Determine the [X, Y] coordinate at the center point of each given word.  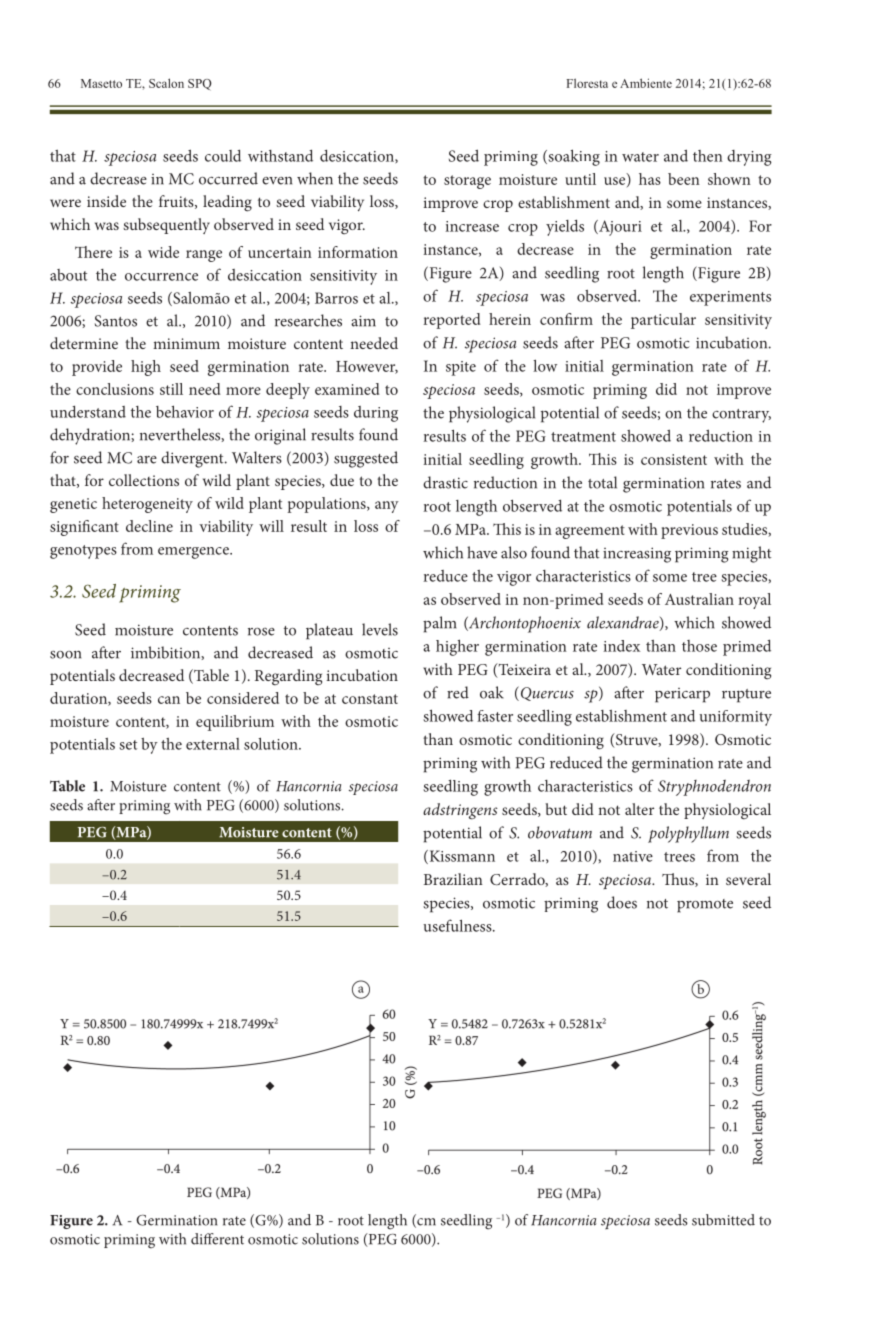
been [684, 179]
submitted [723, 1220]
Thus [679, 880]
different [217, 1239]
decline [149, 526]
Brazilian [453, 879]
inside [106, 201]
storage [467, 182]
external [213, 744]
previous [689, 531]
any [387, 507]
